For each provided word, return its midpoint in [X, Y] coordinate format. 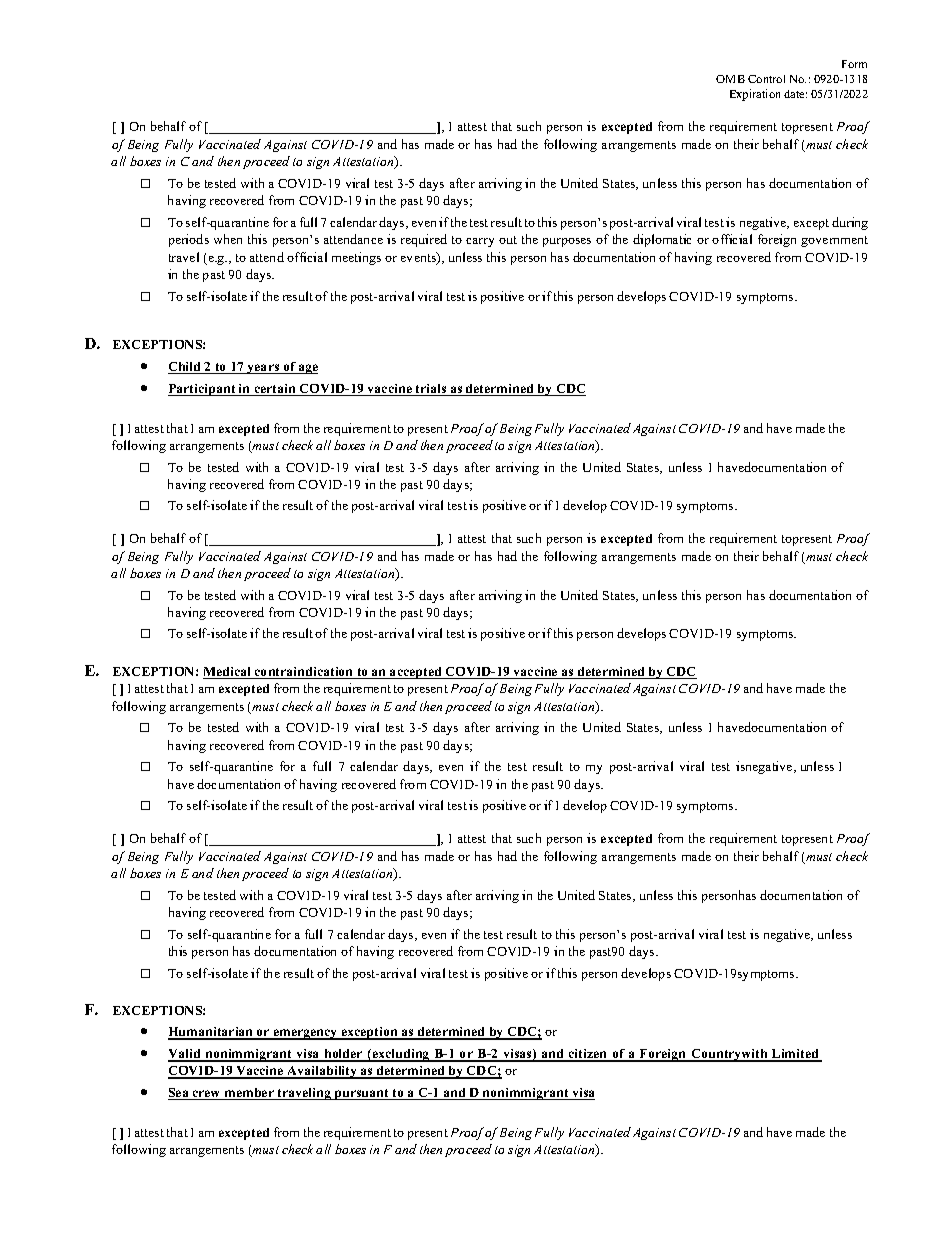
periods [189, 240]
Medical [228, 673]
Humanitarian [212, 1033]
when [228, 239]
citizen [588, 1055]
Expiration [755, 95]
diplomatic [662, 240]
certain [275, 390]
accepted [416, 673]
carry [480, 242]
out [508, 240]
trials [431, 390]
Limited [795, 1055]
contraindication [304, 673]
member [249, 1094]
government [834, 241]
